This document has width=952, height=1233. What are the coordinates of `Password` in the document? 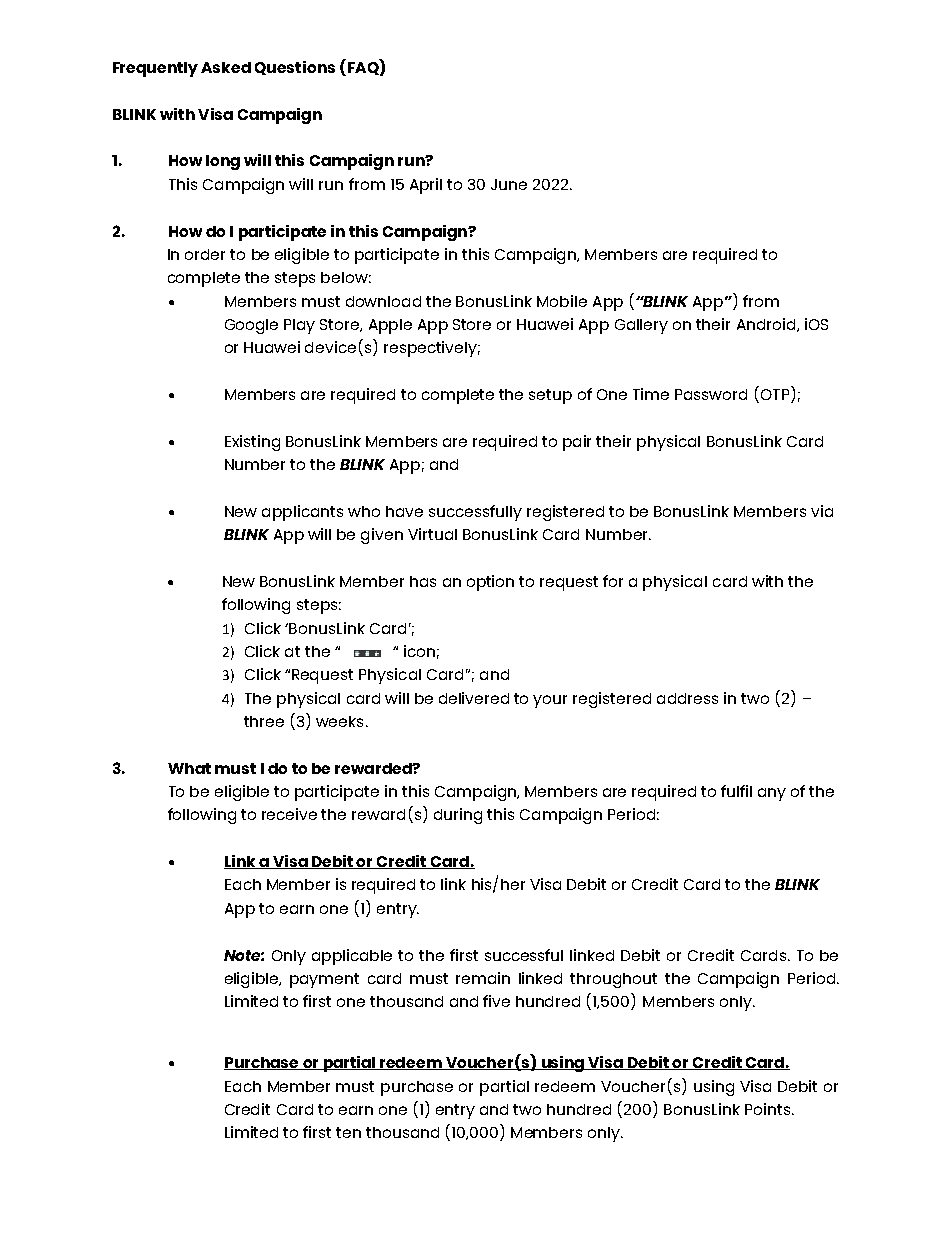 It's located at (711, 394).
